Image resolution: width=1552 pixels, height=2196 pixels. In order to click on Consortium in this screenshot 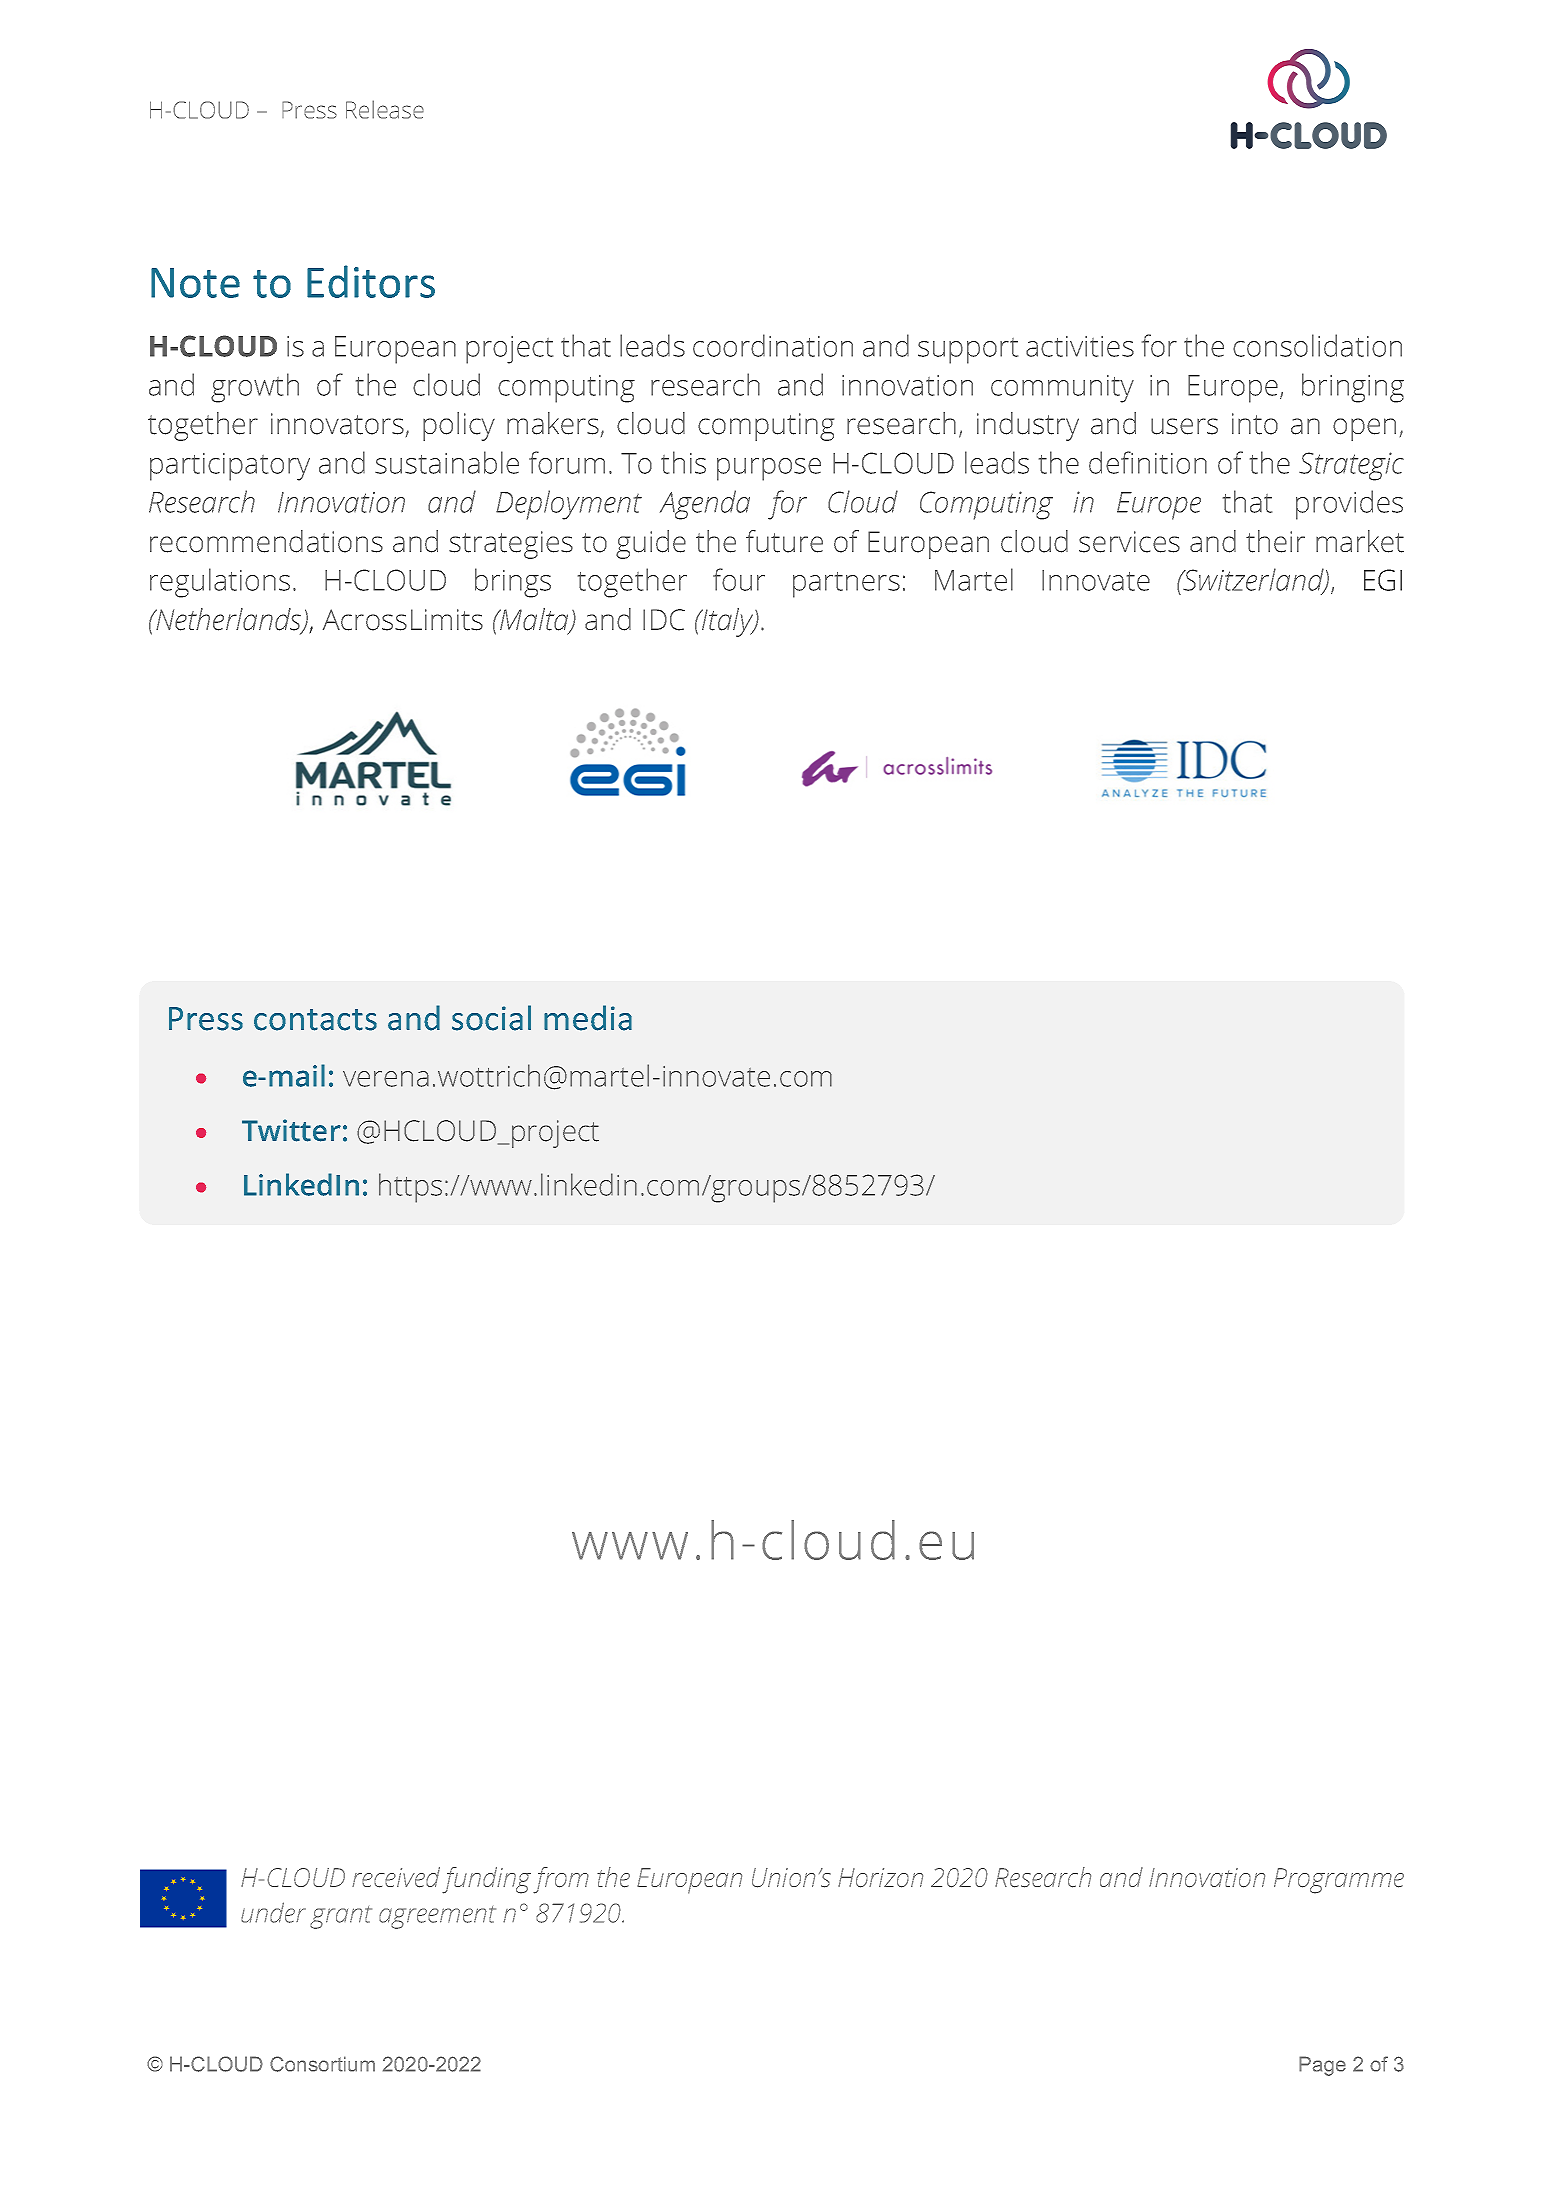, I will do `click(322, 2064)`.
